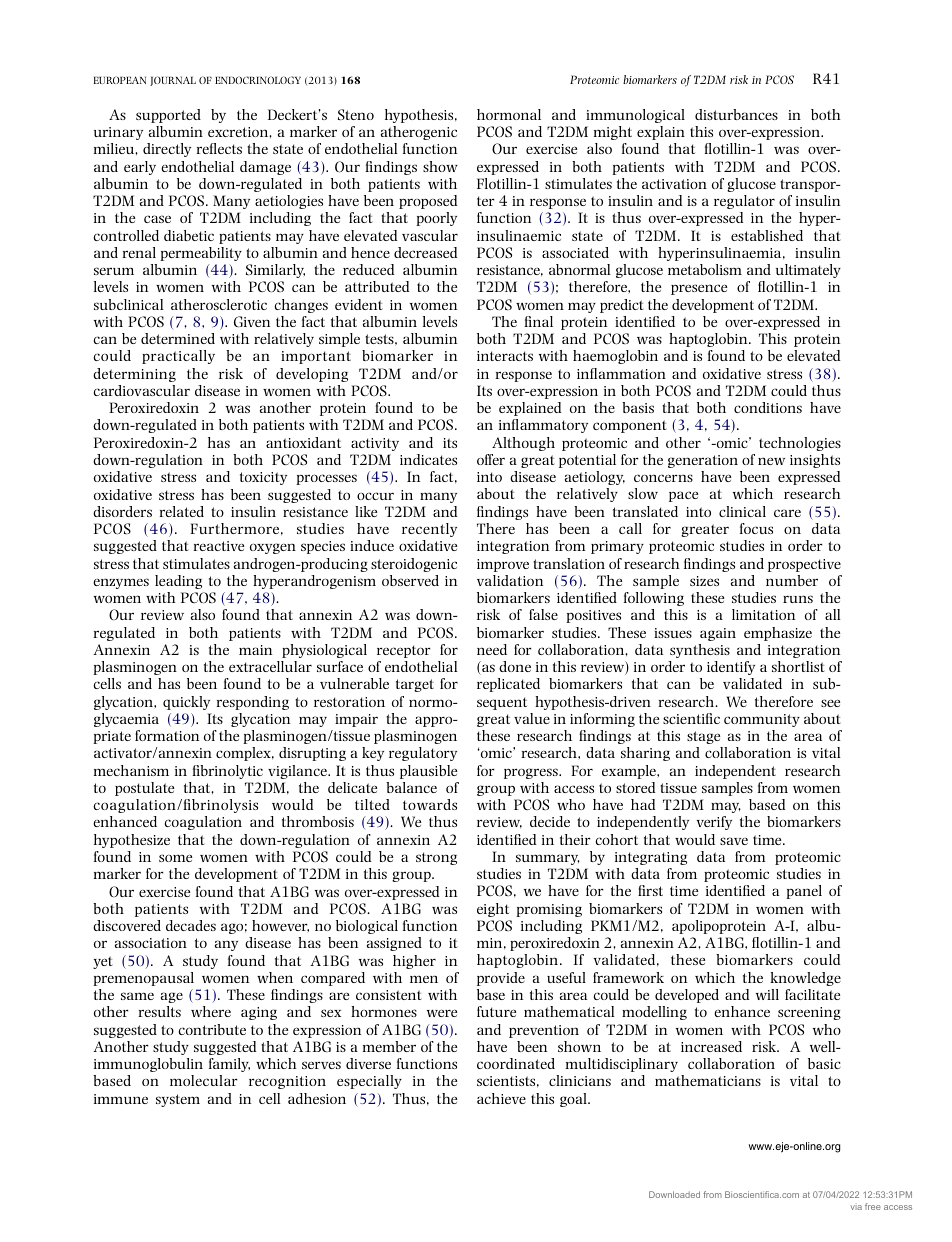 This document has width=952, height=1242. What do you see at coordinates (734, 841) in the document?
I see `save` at bounding box center [734, 841].
